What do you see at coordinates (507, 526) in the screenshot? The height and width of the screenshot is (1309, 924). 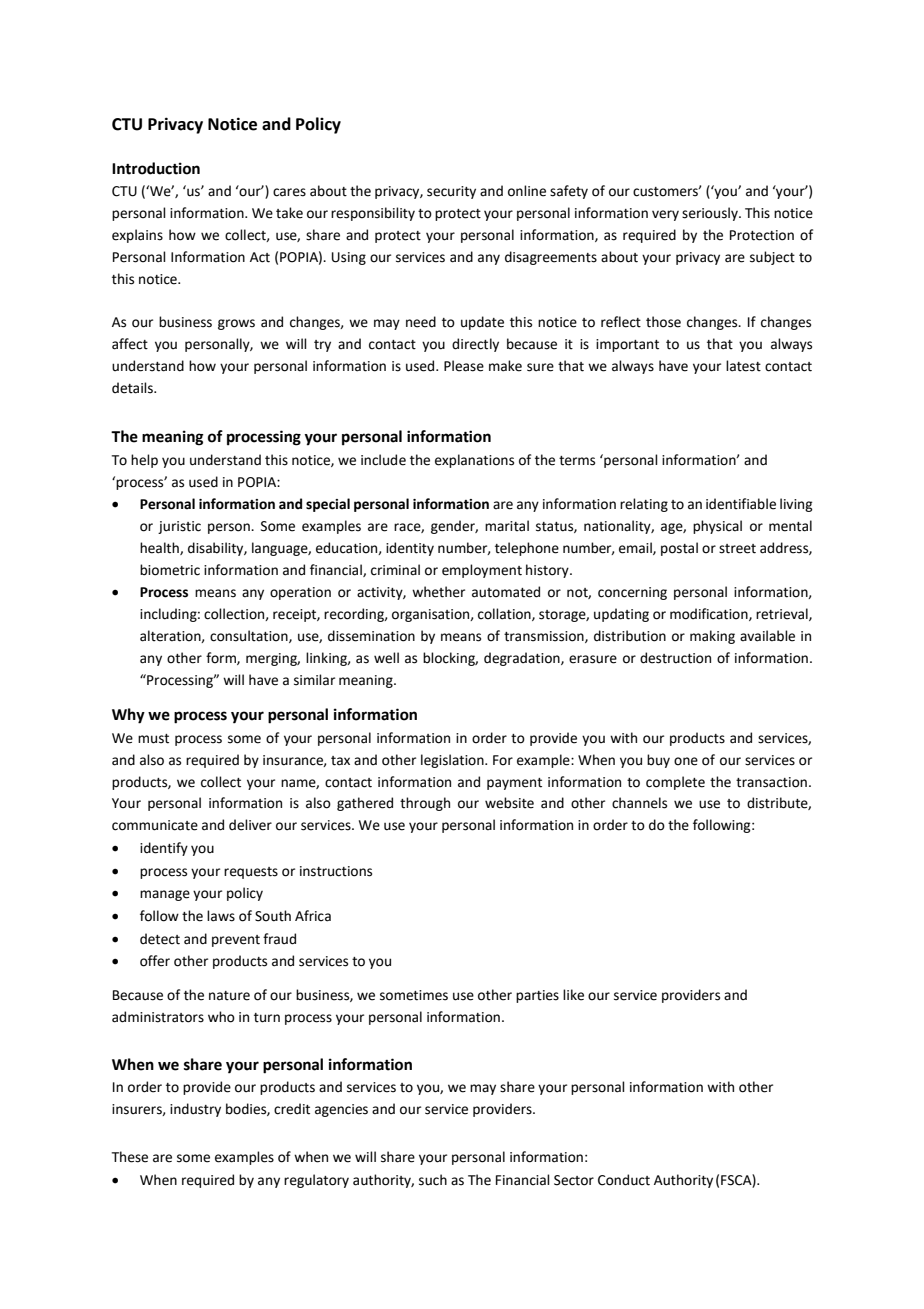 I see `marital` at bounding box center [507, 526].
